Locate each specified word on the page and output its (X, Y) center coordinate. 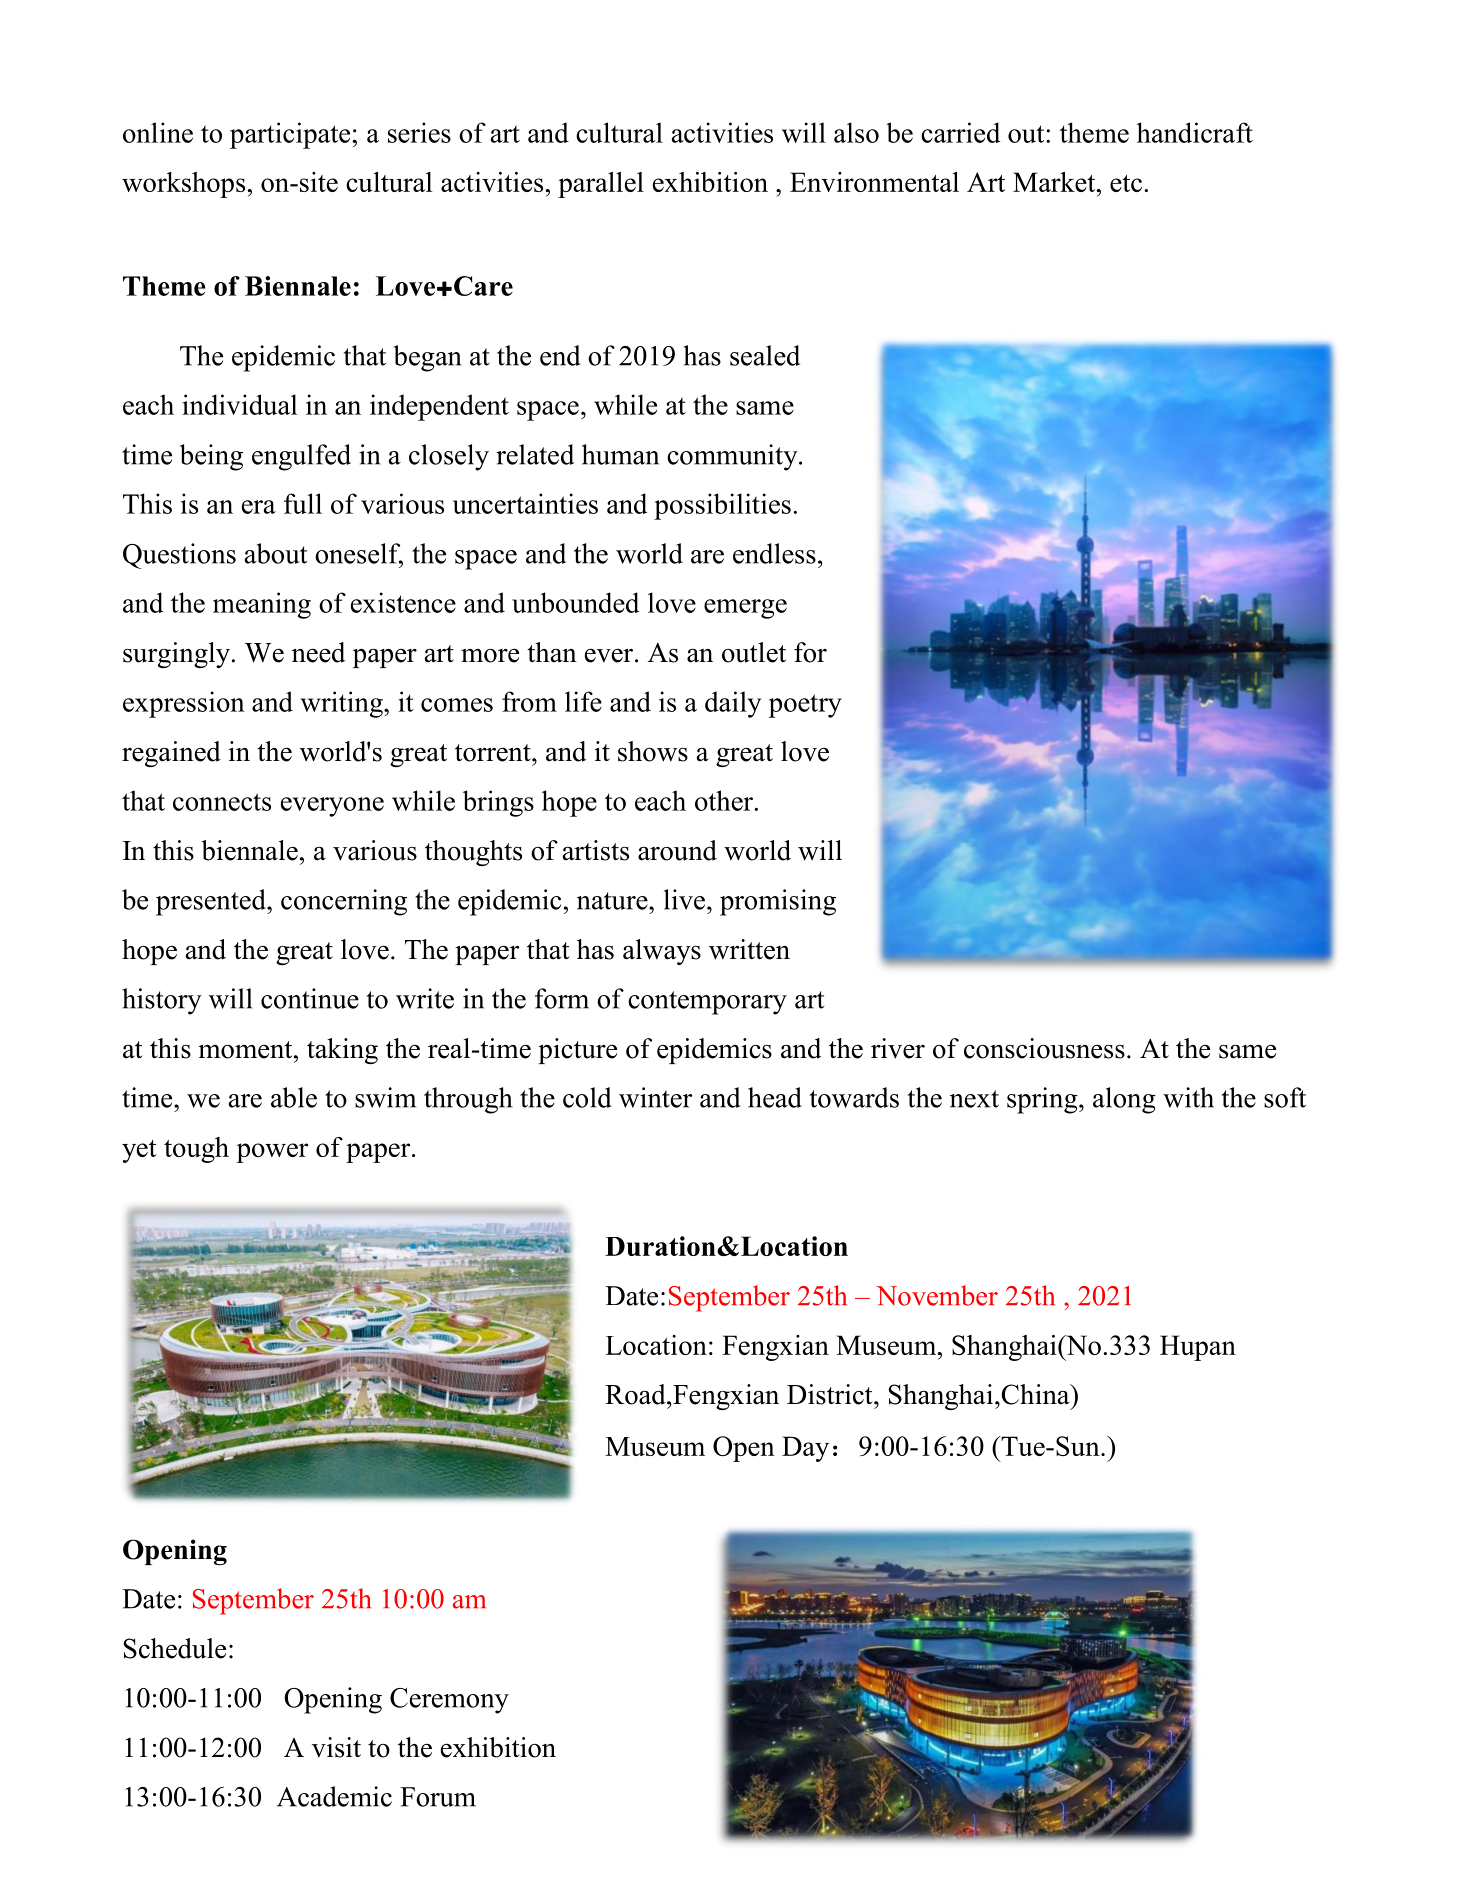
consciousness (1044, 1048)
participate (291, 135)
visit (336, 1747)
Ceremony (449, 1701)
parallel (601, 185)
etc (1126, 183)
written (749, 949)
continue (310, 998)
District (831, 1394)
